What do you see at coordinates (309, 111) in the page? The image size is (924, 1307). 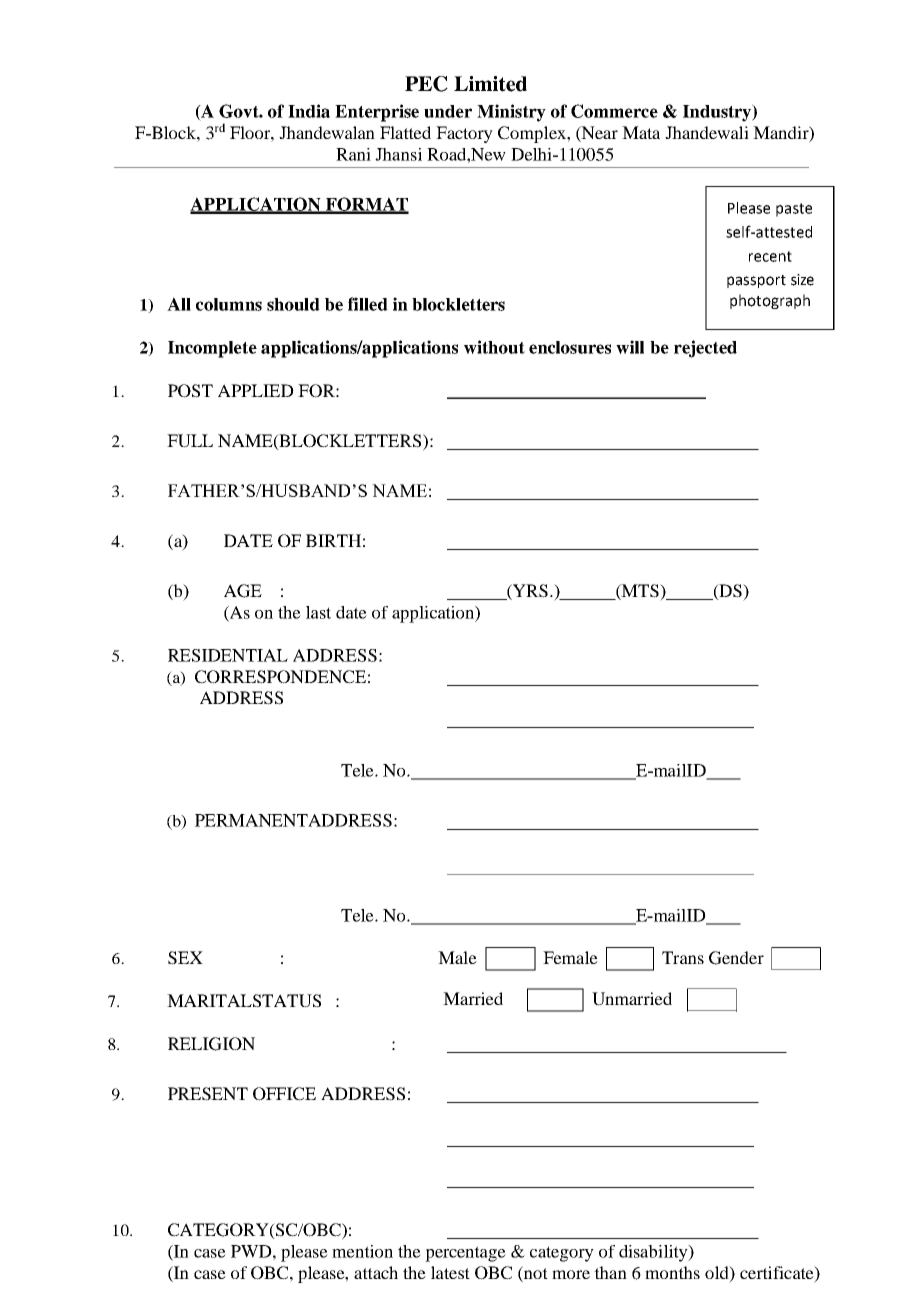 I see `India` at bounding box center [309, 111].
